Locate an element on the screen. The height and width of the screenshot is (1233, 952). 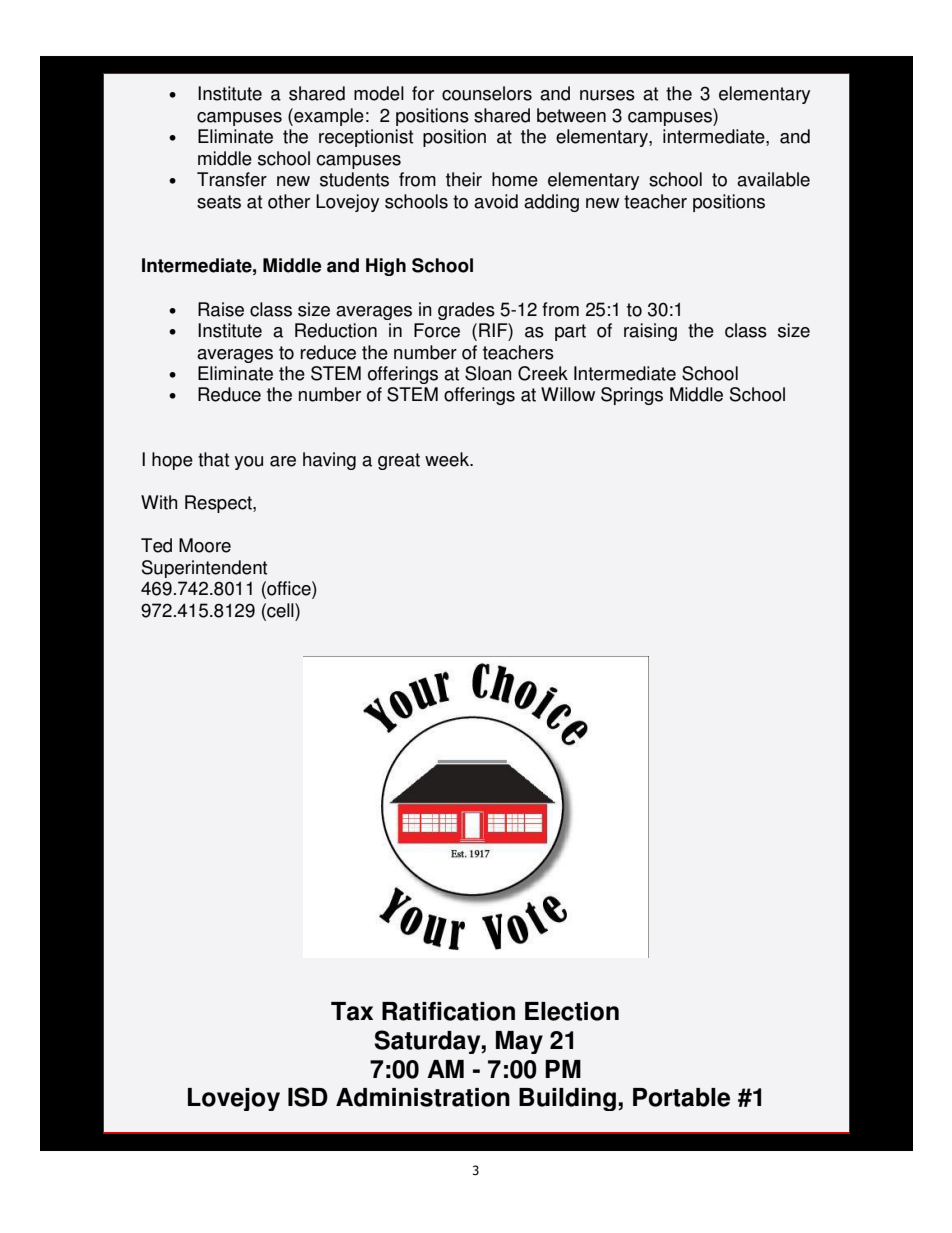
Tax is located at coordinates (352, 1011).
